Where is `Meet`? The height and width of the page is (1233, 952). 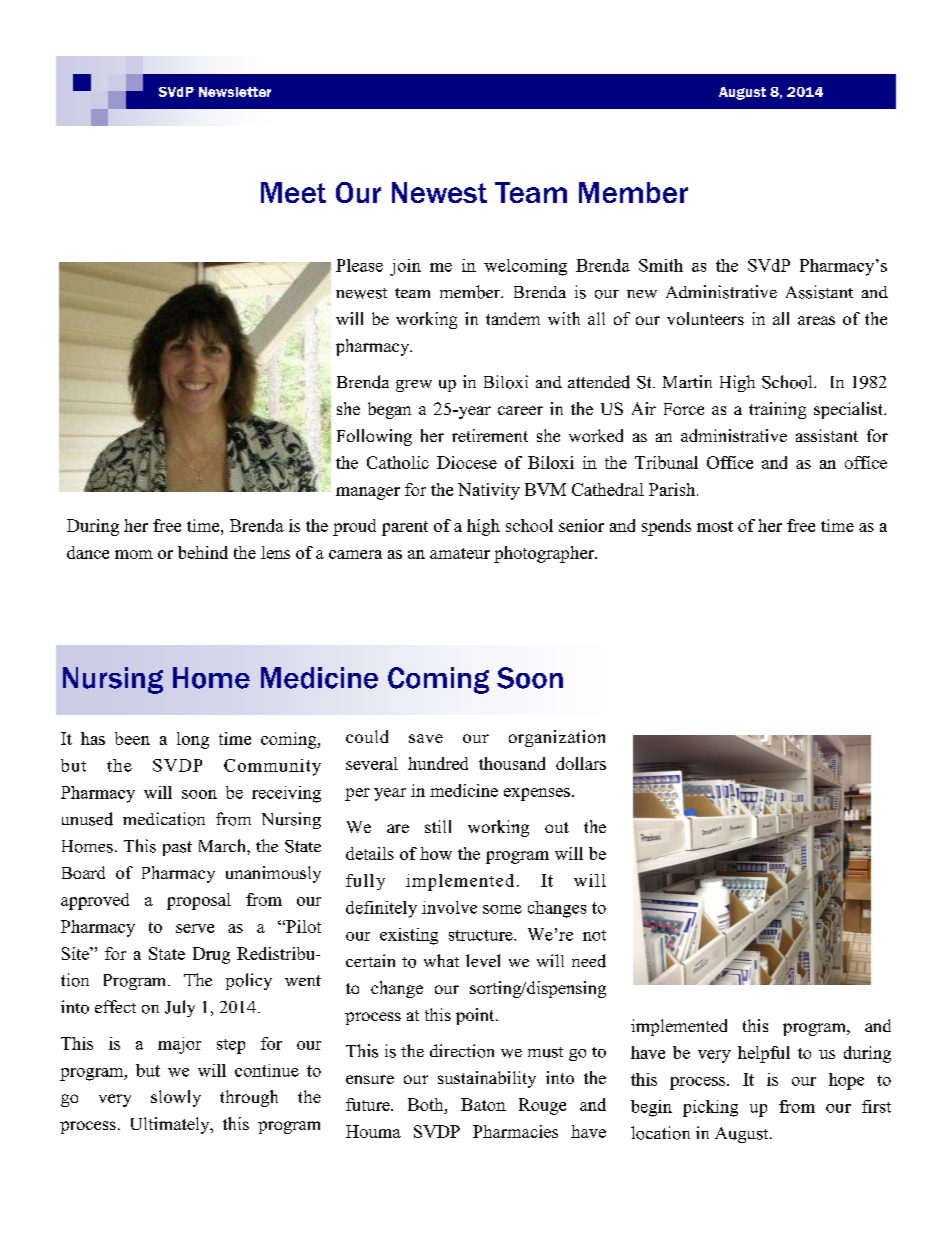 Meet is located at coordinates (293, 192).
